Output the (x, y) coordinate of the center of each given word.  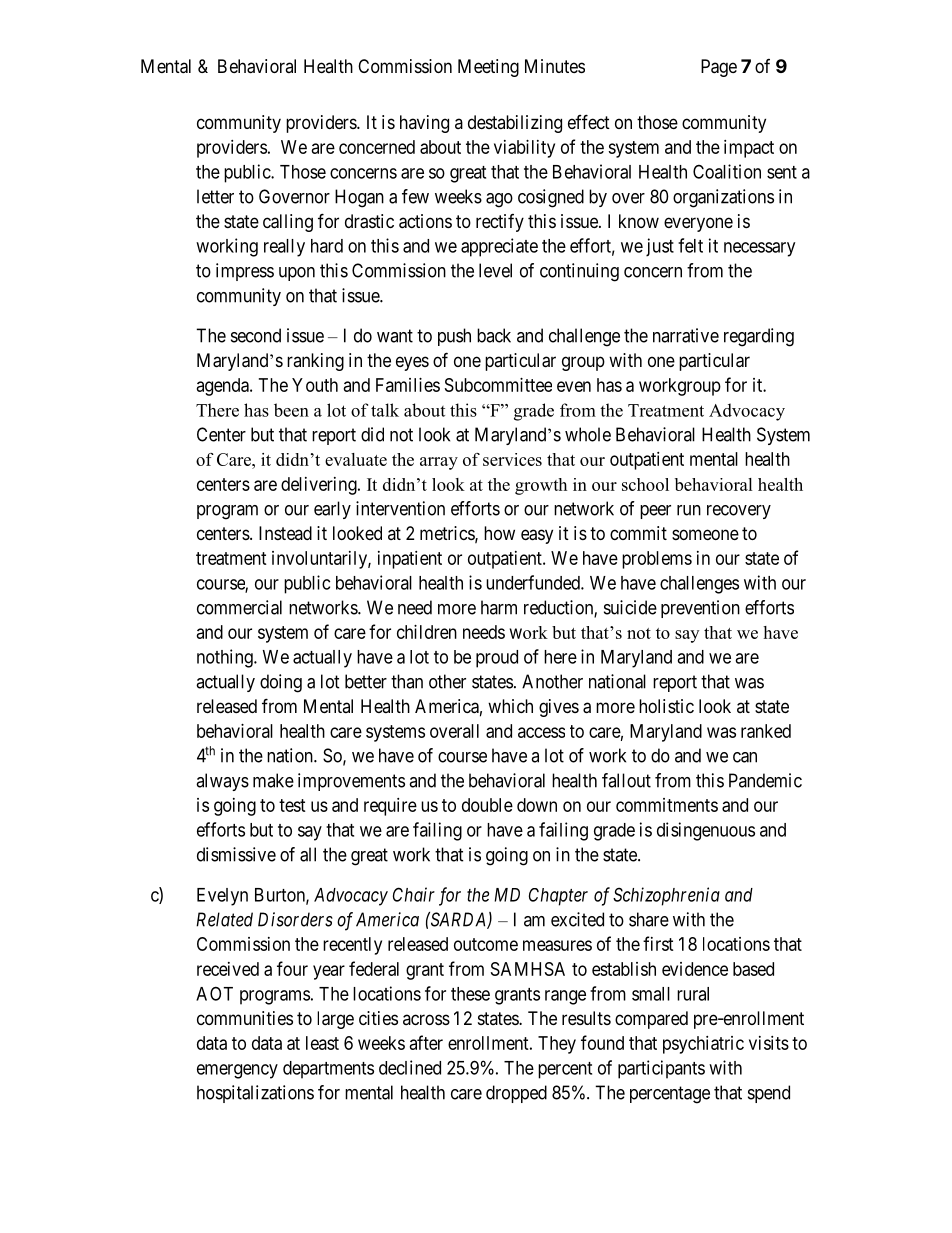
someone (705, 534)
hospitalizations (255, 1094)
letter (215, 196)
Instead (285, 533)
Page (719, 68)
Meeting (488, 68)
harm (499, 607)
